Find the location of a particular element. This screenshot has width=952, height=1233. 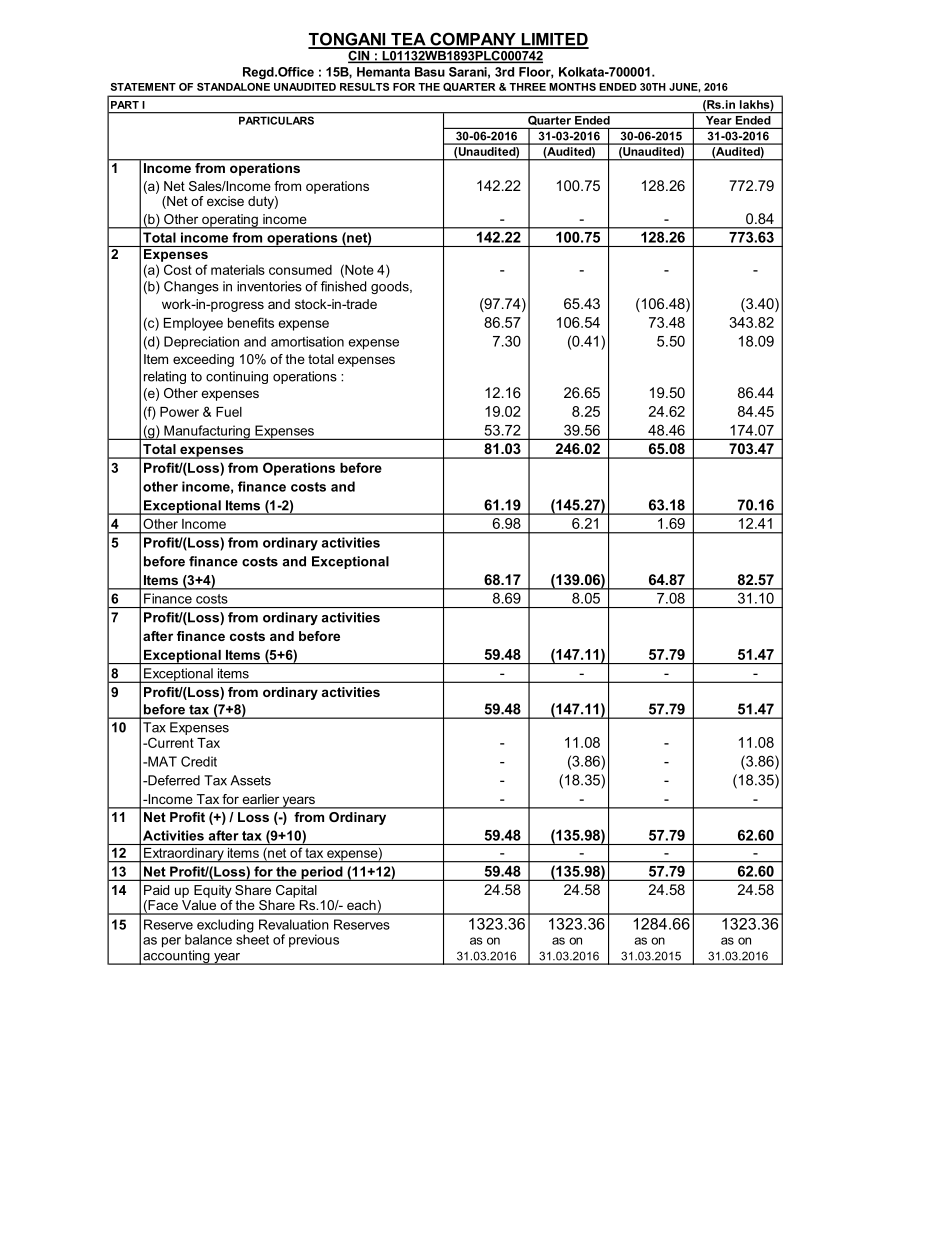

Current is located at coordinates (170, 742).
